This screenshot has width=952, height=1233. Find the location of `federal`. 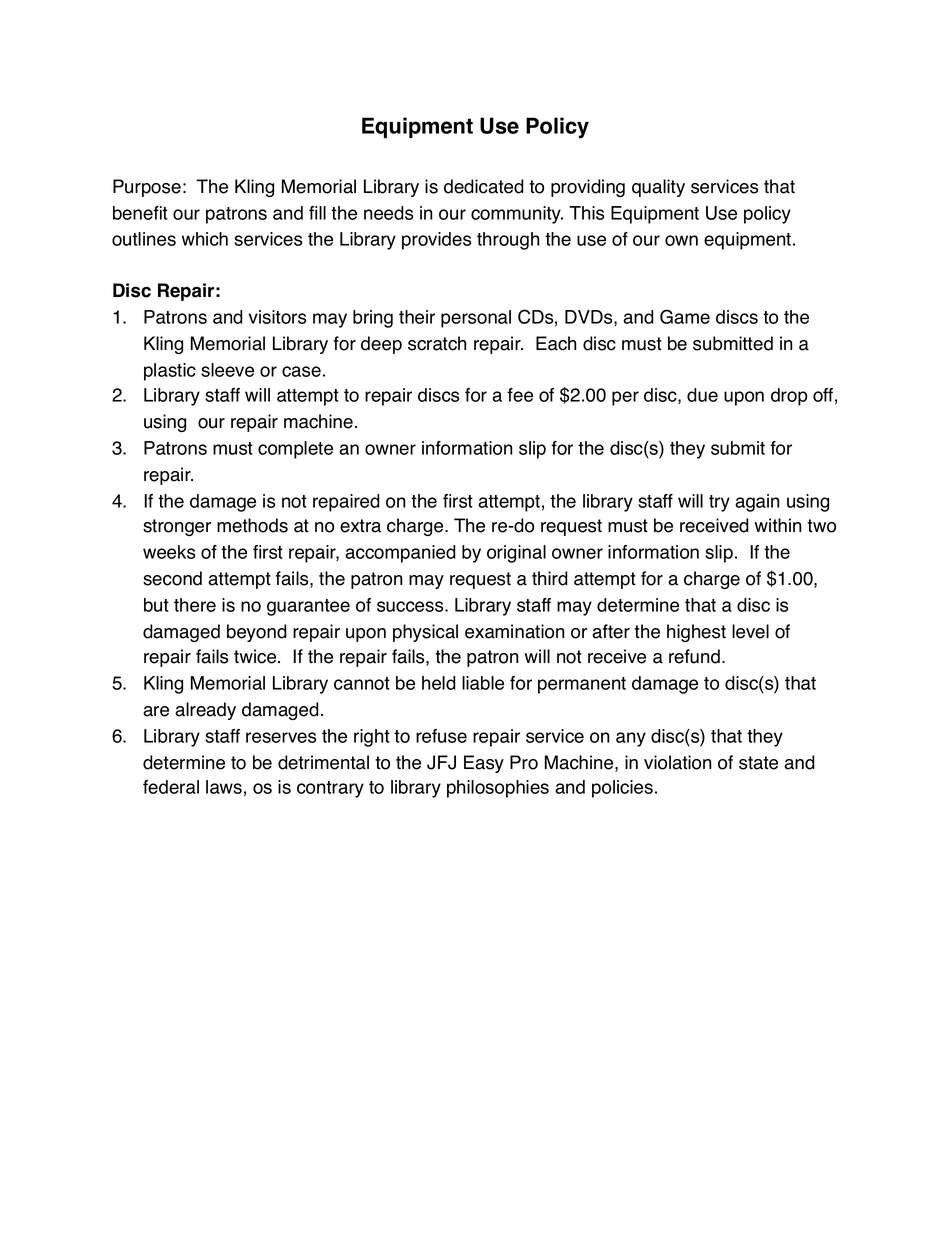

federal is located at coordinates (171, 787).
